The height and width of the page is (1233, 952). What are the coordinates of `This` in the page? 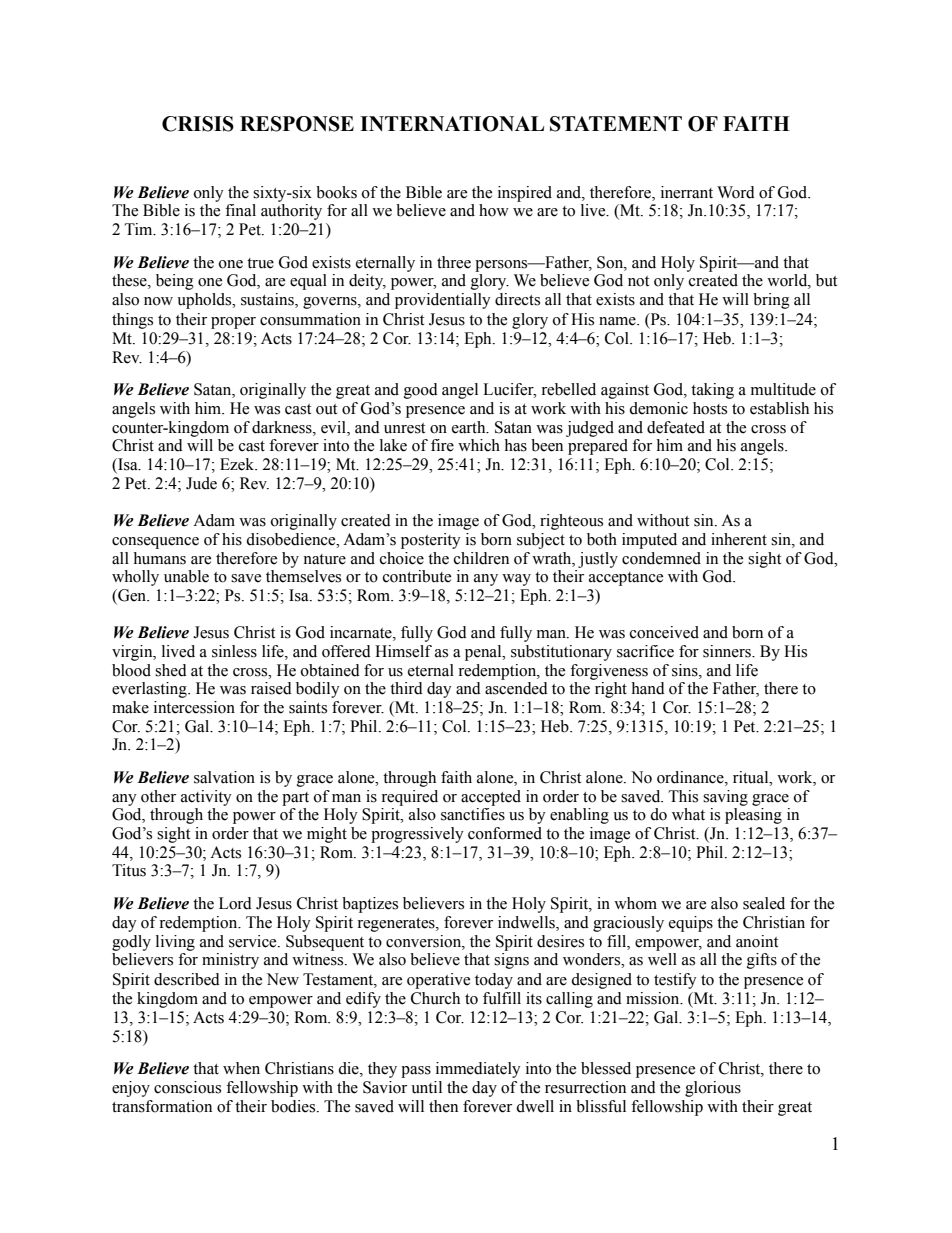 It's located at (683, 796).
